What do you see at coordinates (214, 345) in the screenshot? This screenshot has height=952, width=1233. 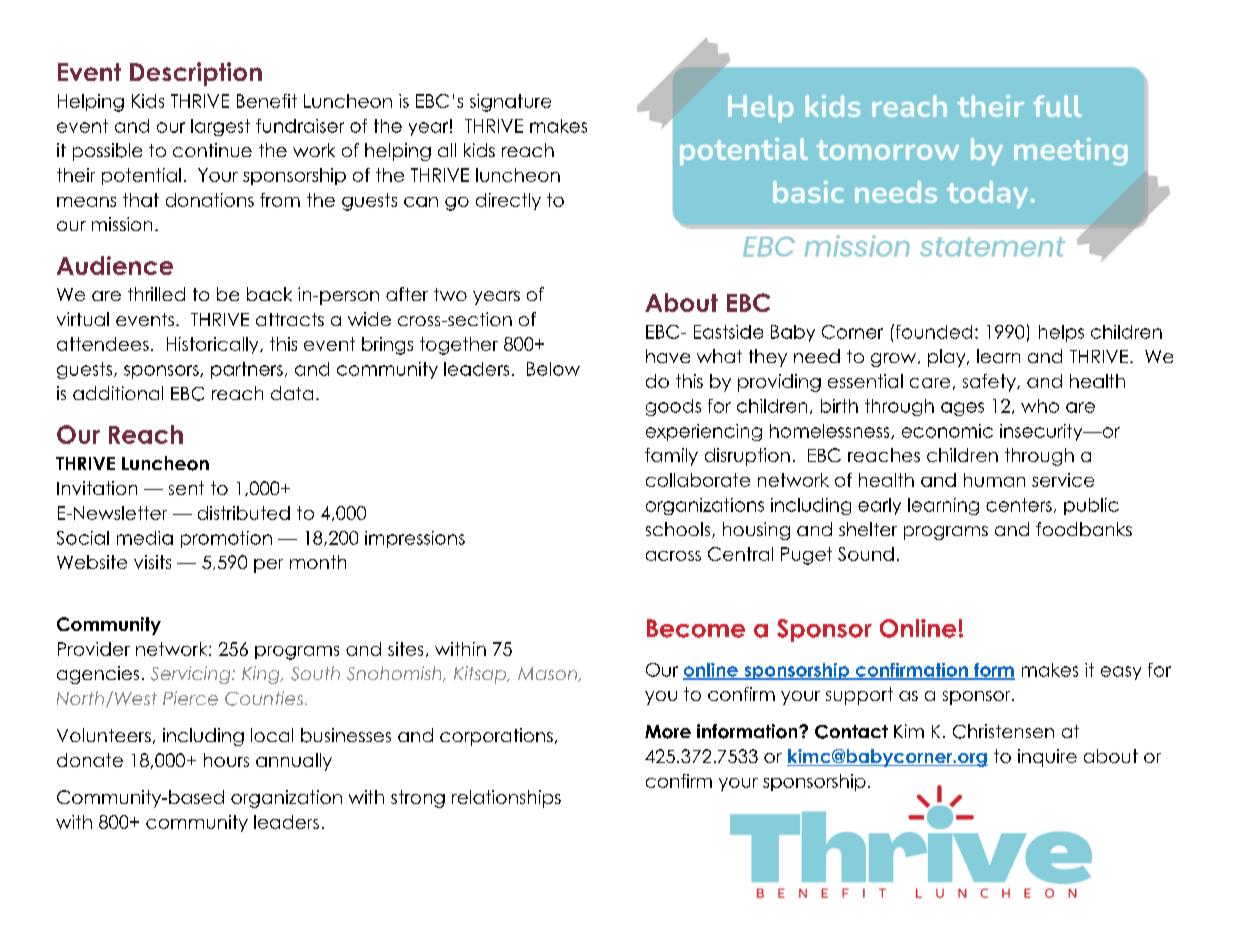 I see `Historically` at bounding box center [214, 345].
